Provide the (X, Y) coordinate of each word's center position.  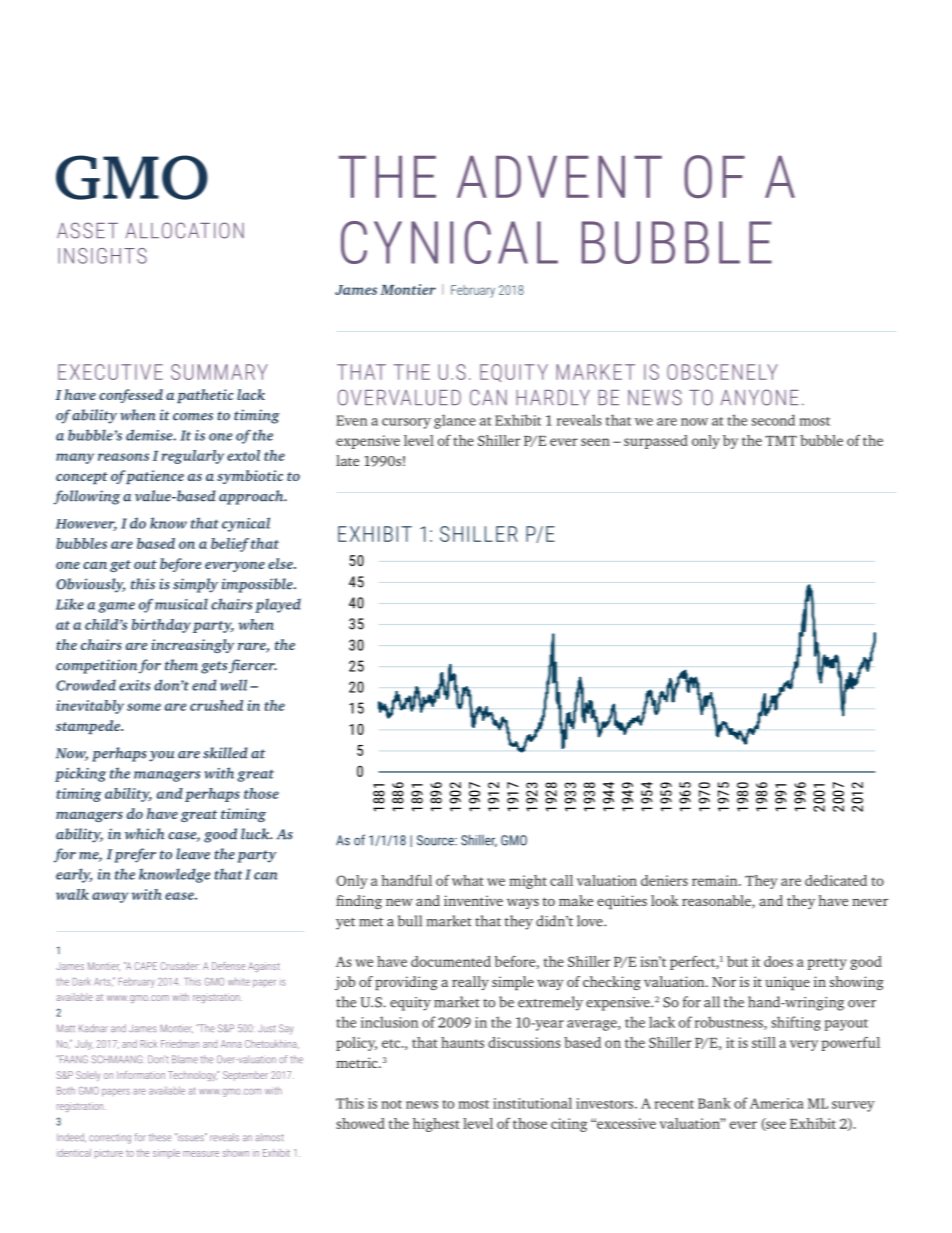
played (278, 605)
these (160, 1137)
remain (716, 880)
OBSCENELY (722, 372)
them (181, 665)
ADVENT (559, 177)
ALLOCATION (185, 230)
